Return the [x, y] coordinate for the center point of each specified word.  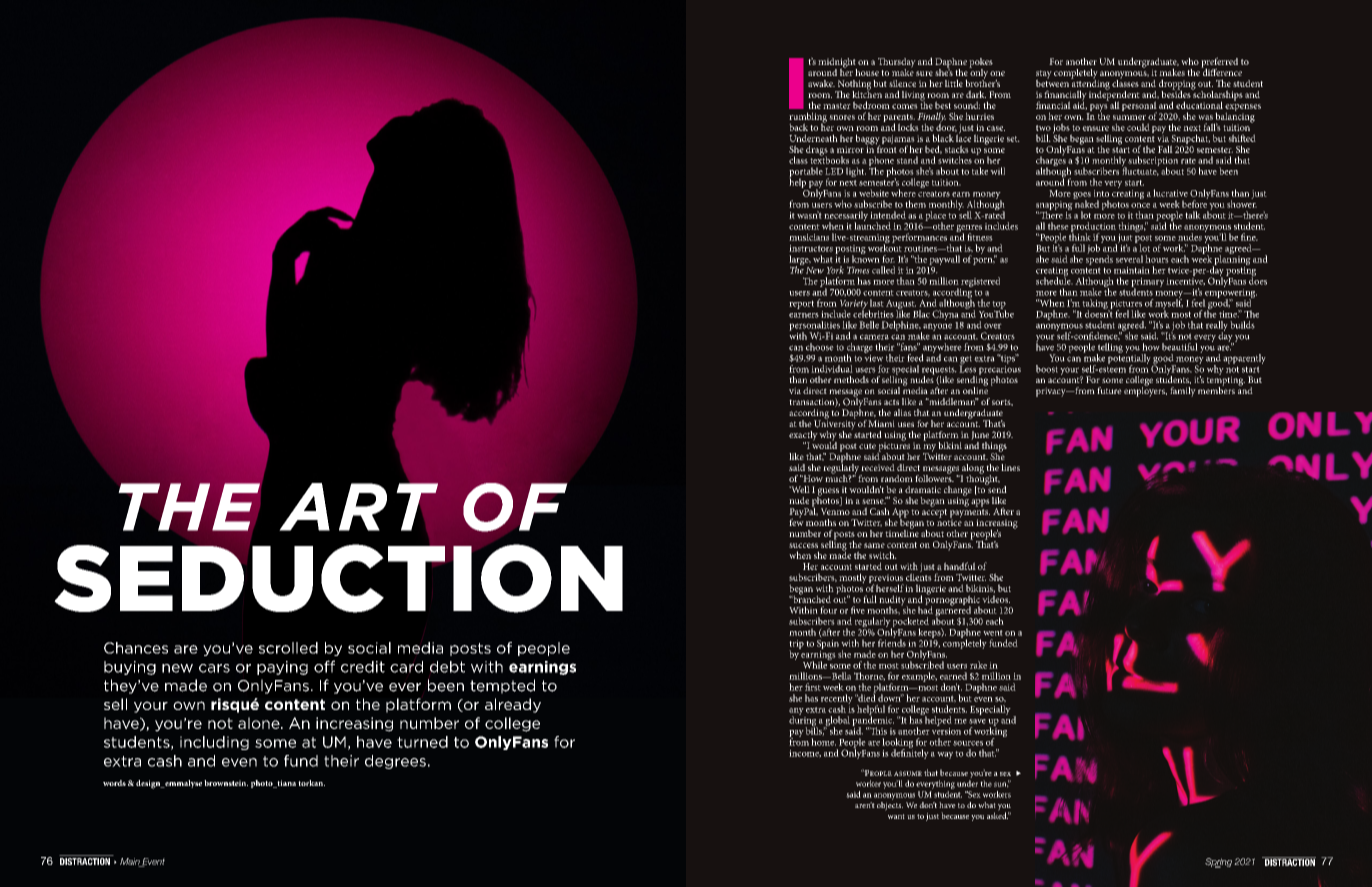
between [1052, 82]
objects [890, 805]
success [803, 545]
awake [821, 83]
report [801, 304]
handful [960, 566]
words [114, 783]
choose [820, 347]
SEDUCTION [338, 577]
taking [1096, 305]
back [798, 127]
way [945, 755]
